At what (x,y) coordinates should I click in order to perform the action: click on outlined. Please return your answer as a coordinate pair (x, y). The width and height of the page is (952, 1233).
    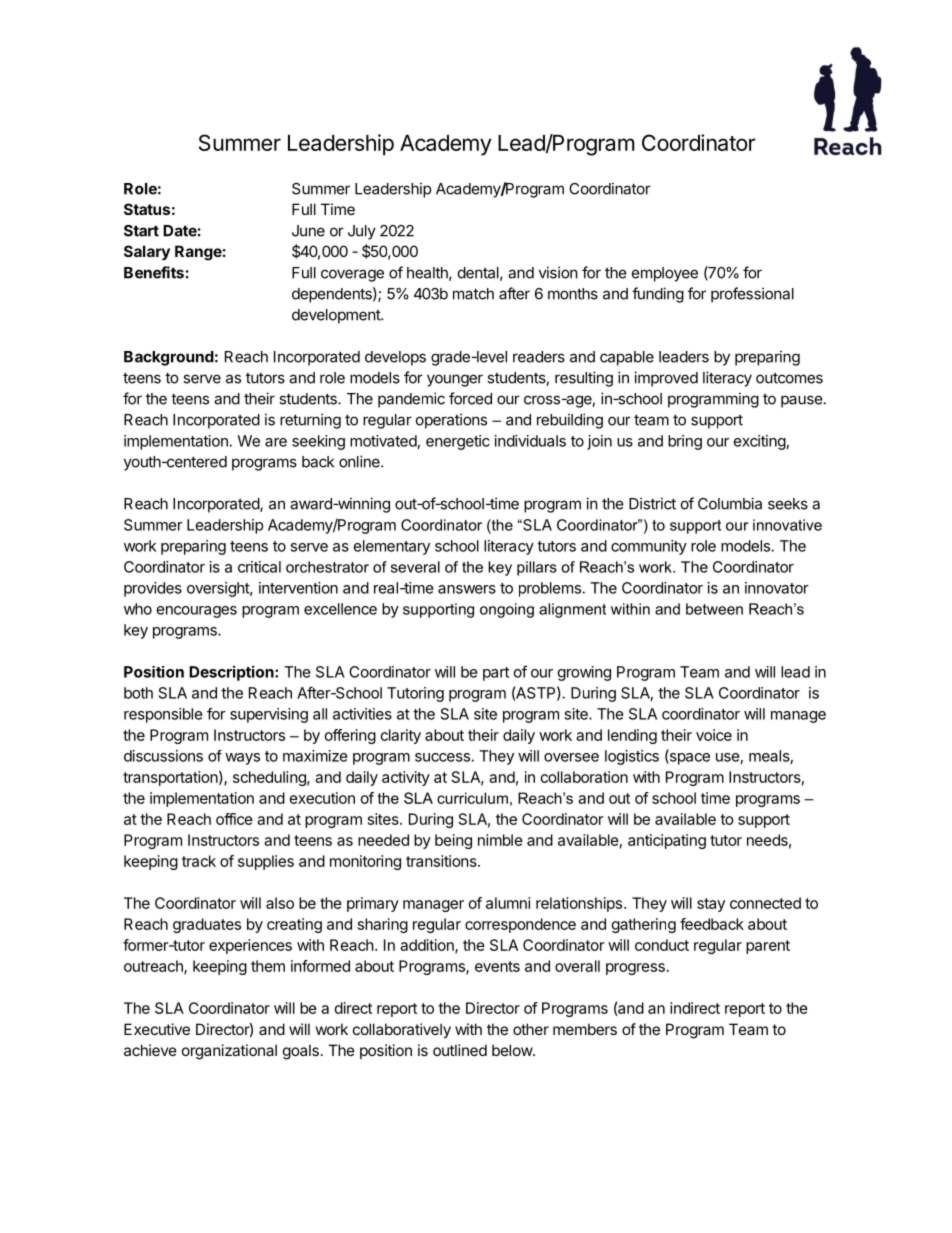
    Looking at the image, I should click on (460, 1050).
